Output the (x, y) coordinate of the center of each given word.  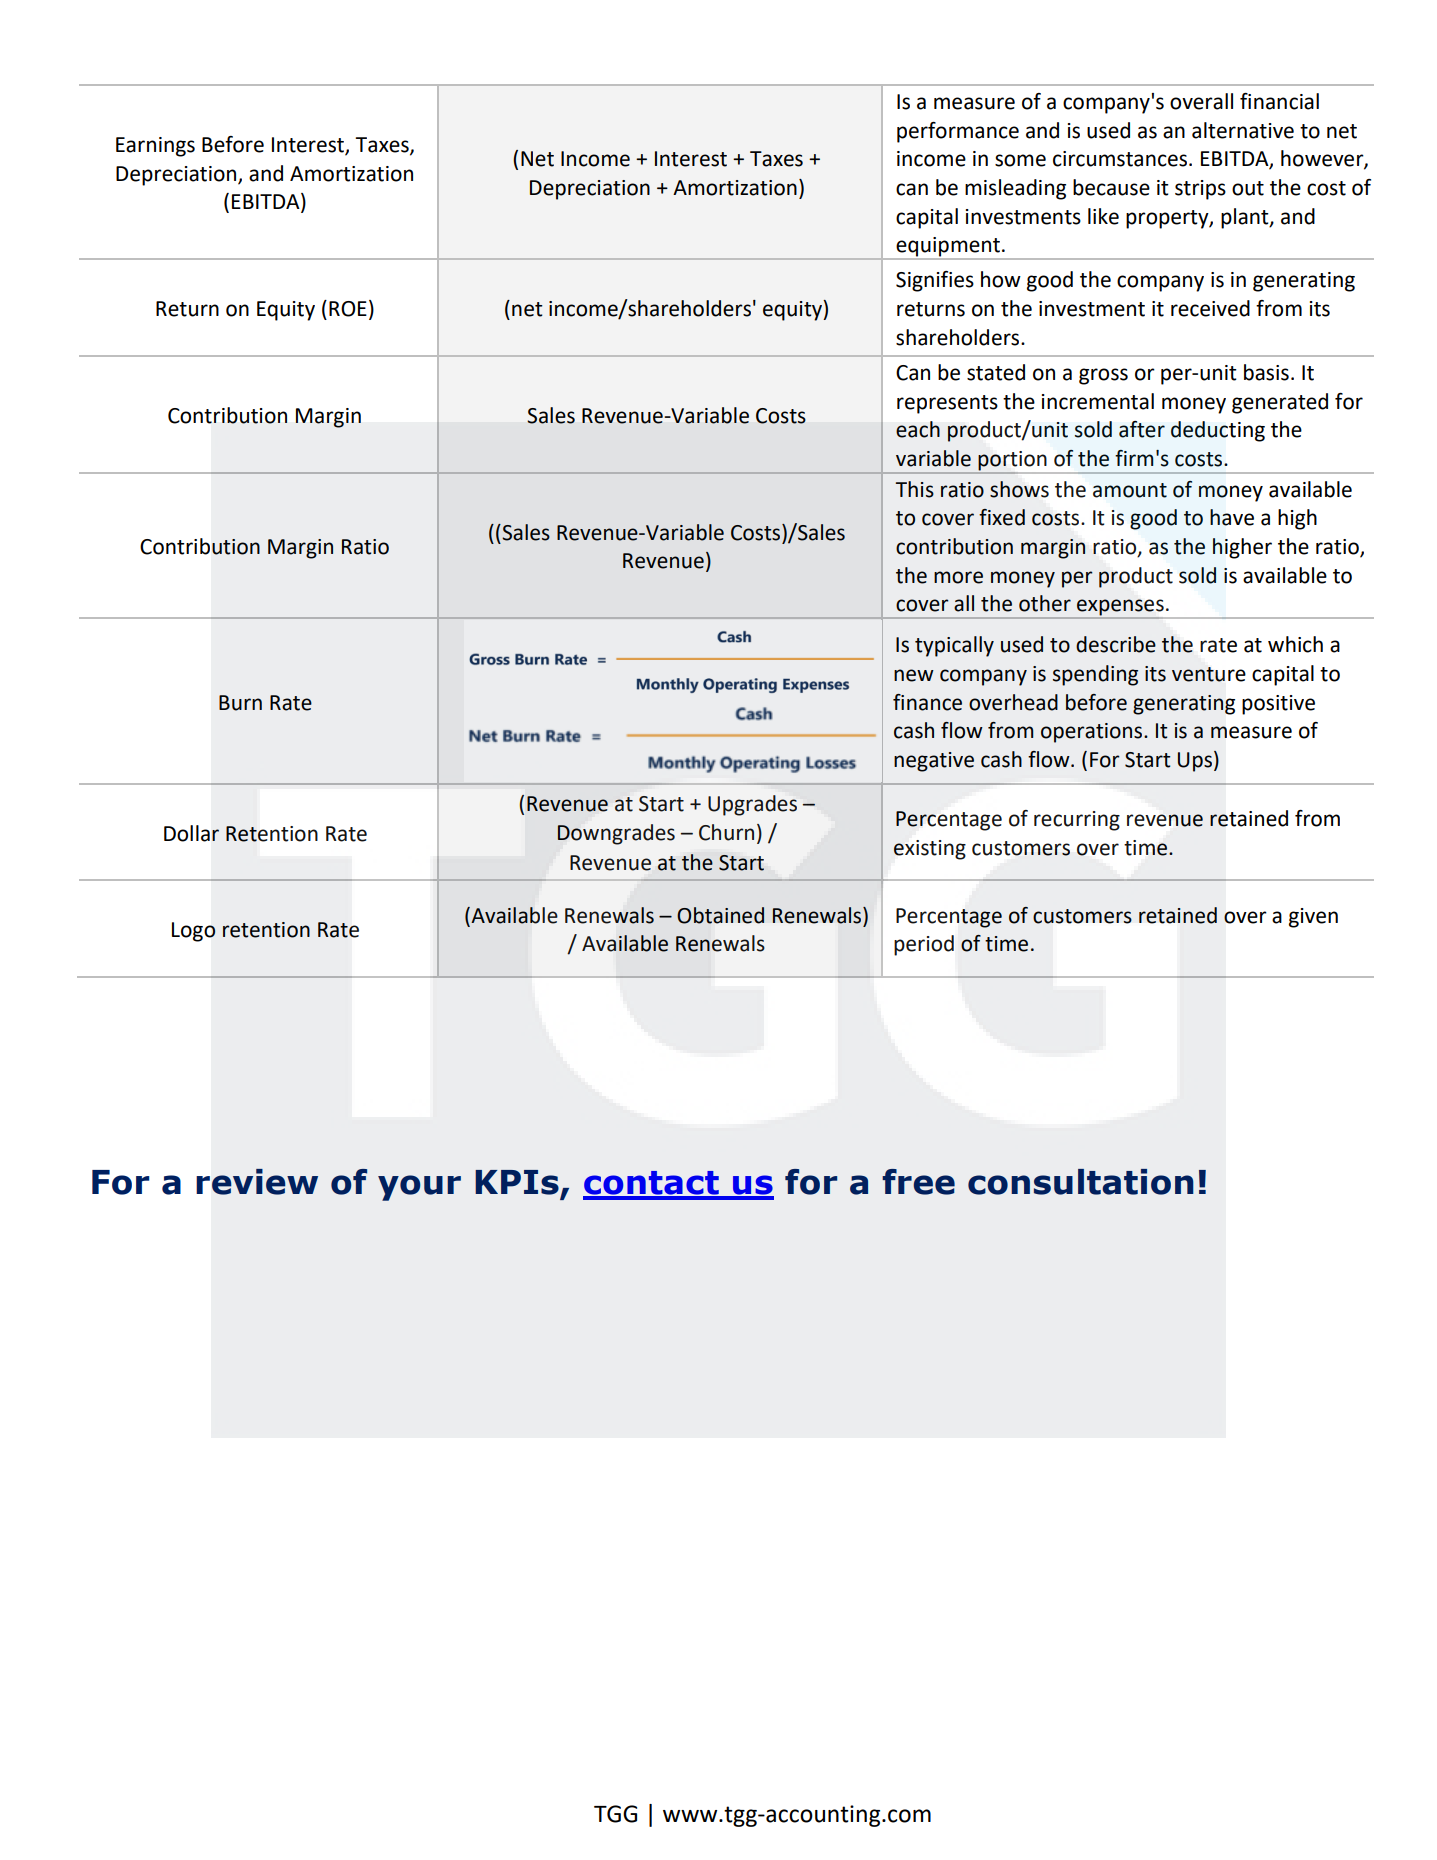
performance (958, 132)
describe (1116, 644)
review (257, 1182)
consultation (1081, 1182)
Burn (240, 703)
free (918, 1182)
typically (954, 646)
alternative (1243, 130)
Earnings (155, 147)
